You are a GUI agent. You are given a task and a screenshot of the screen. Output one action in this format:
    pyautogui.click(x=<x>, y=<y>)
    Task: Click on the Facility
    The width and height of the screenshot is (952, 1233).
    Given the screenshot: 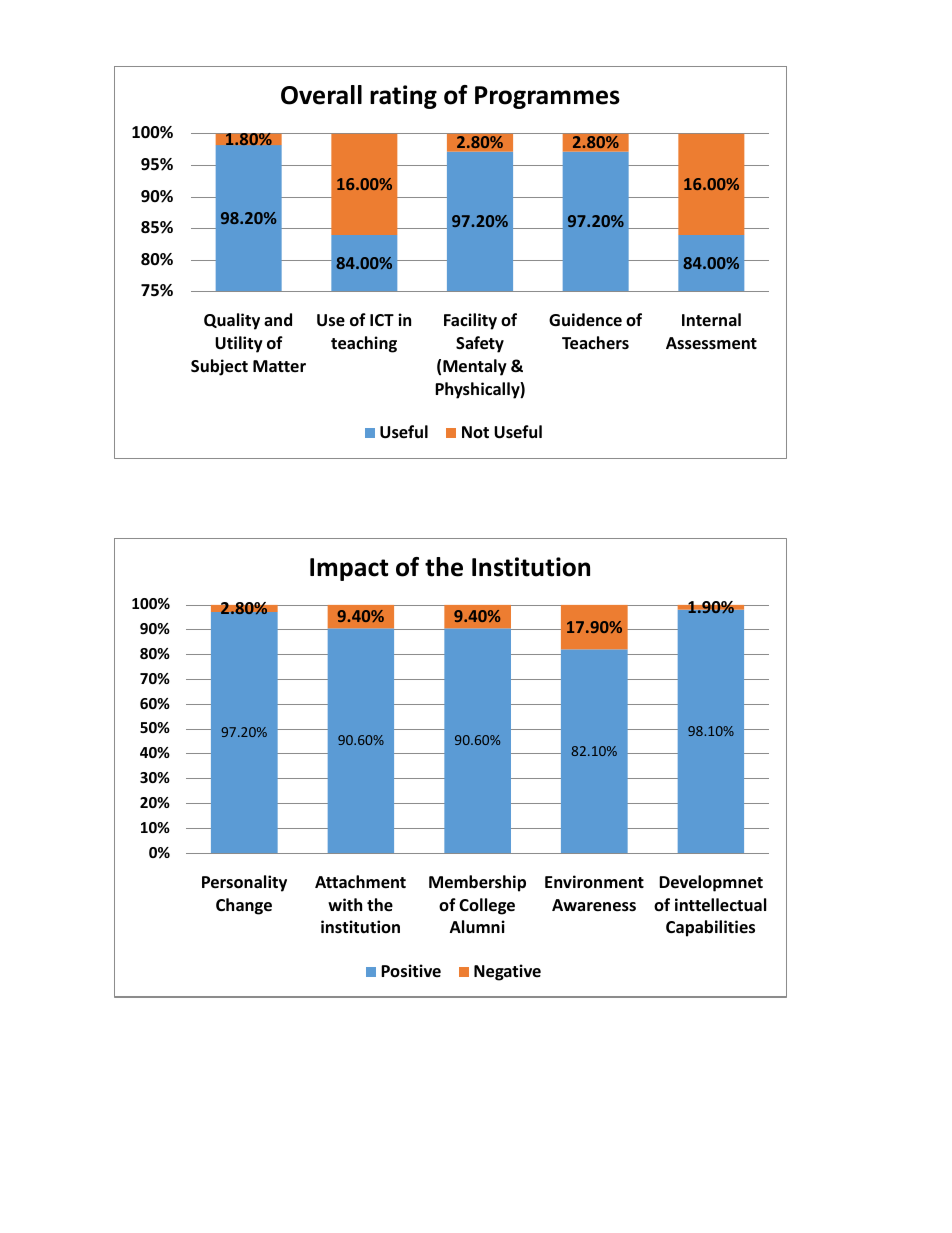 What is the action you would take?
    pyautogui.click(x=470, y=321)
